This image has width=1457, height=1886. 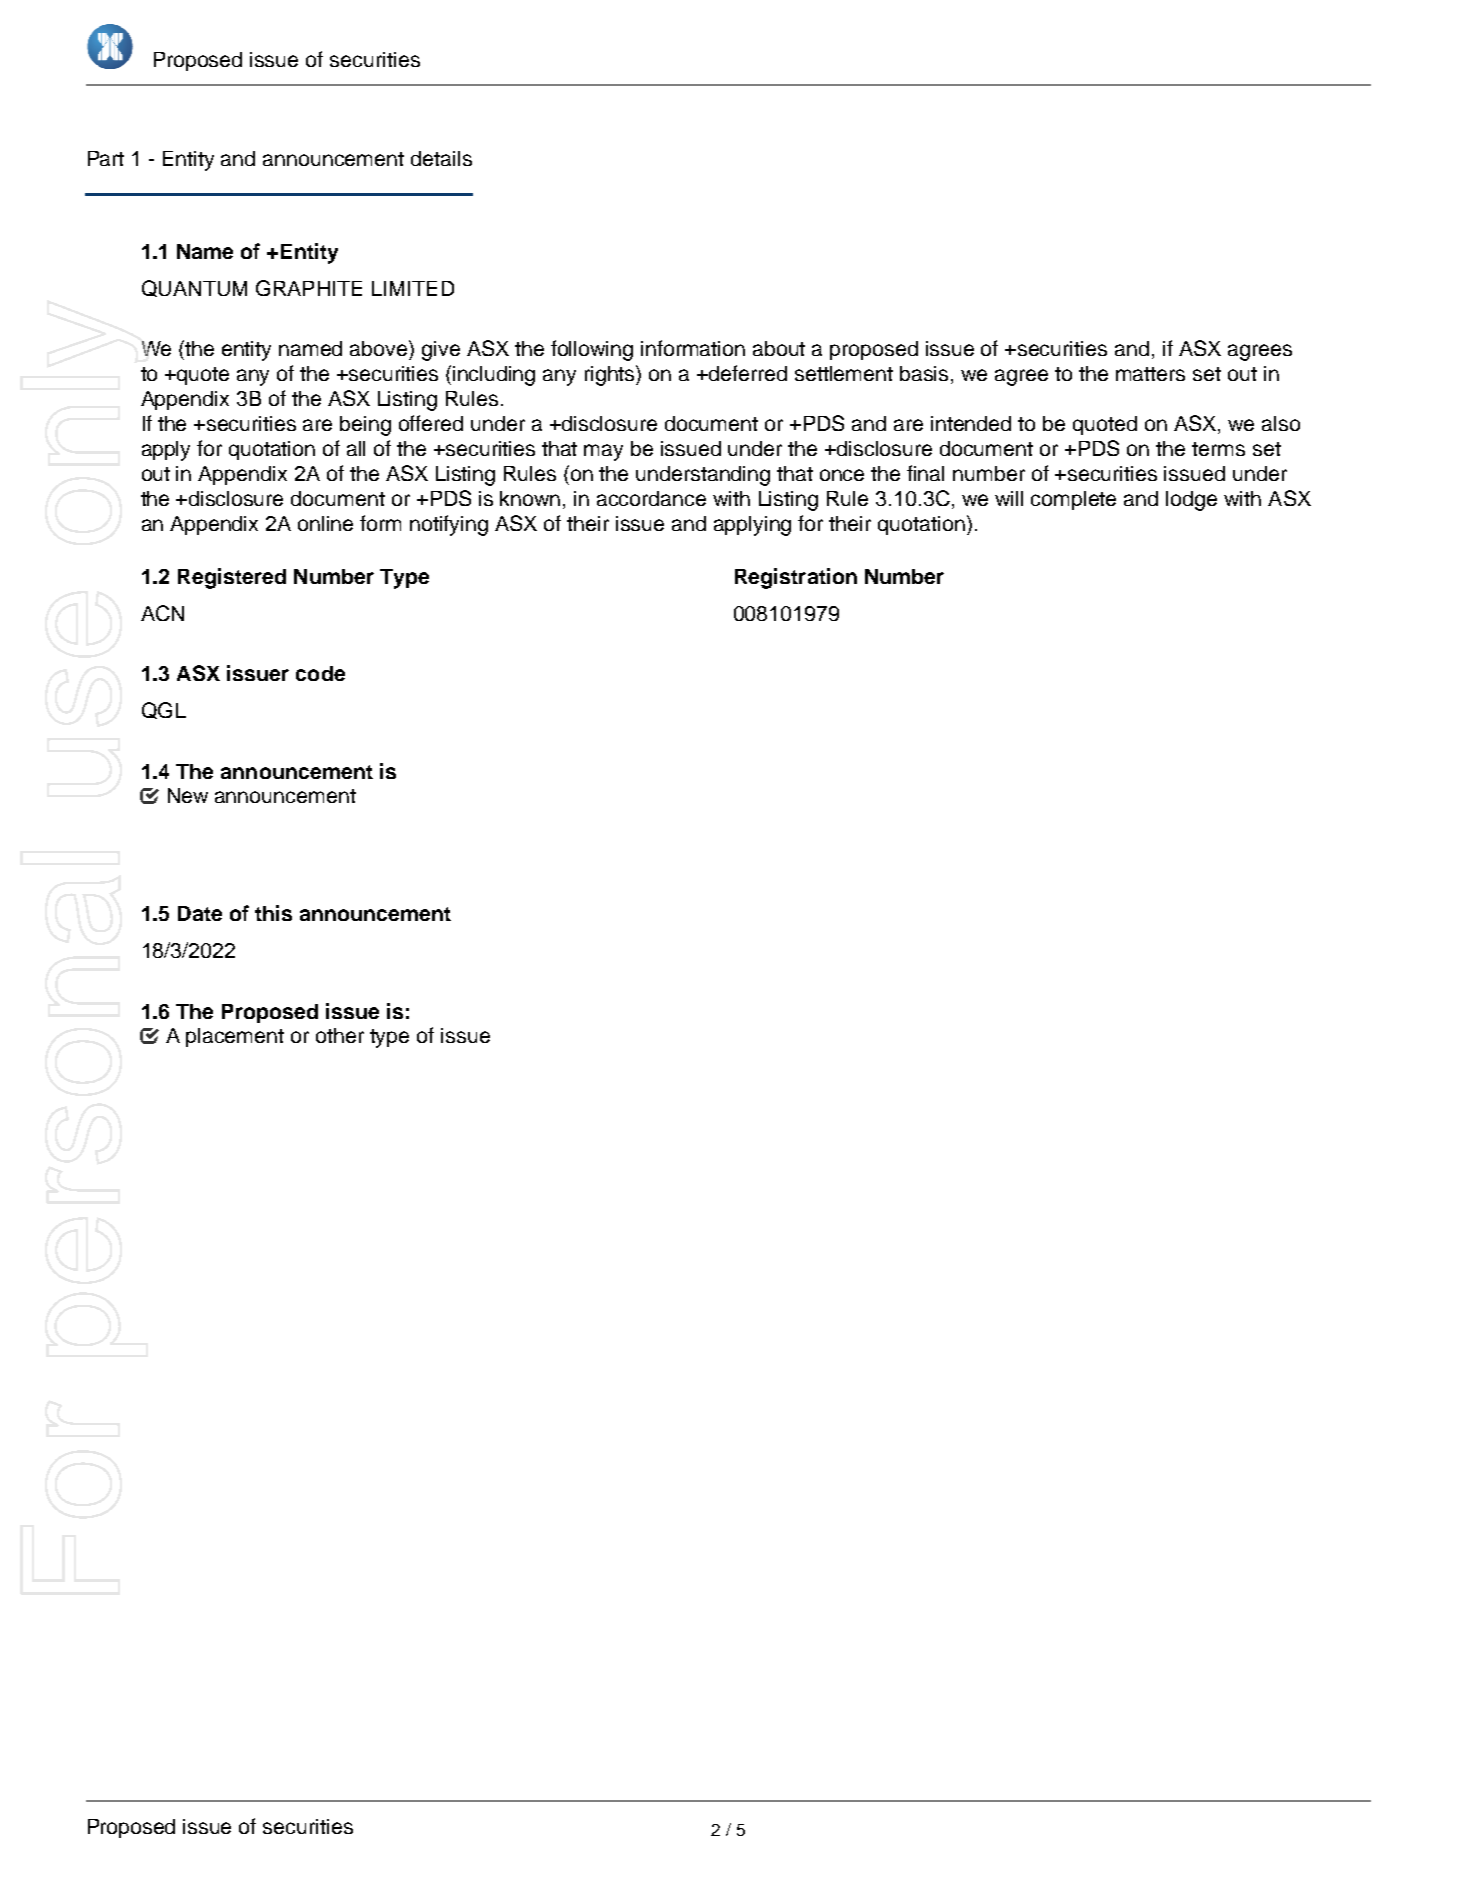 What do you see at coordinates (441, 158) in the image?
I see `details` at bounding box center [441, 158].
